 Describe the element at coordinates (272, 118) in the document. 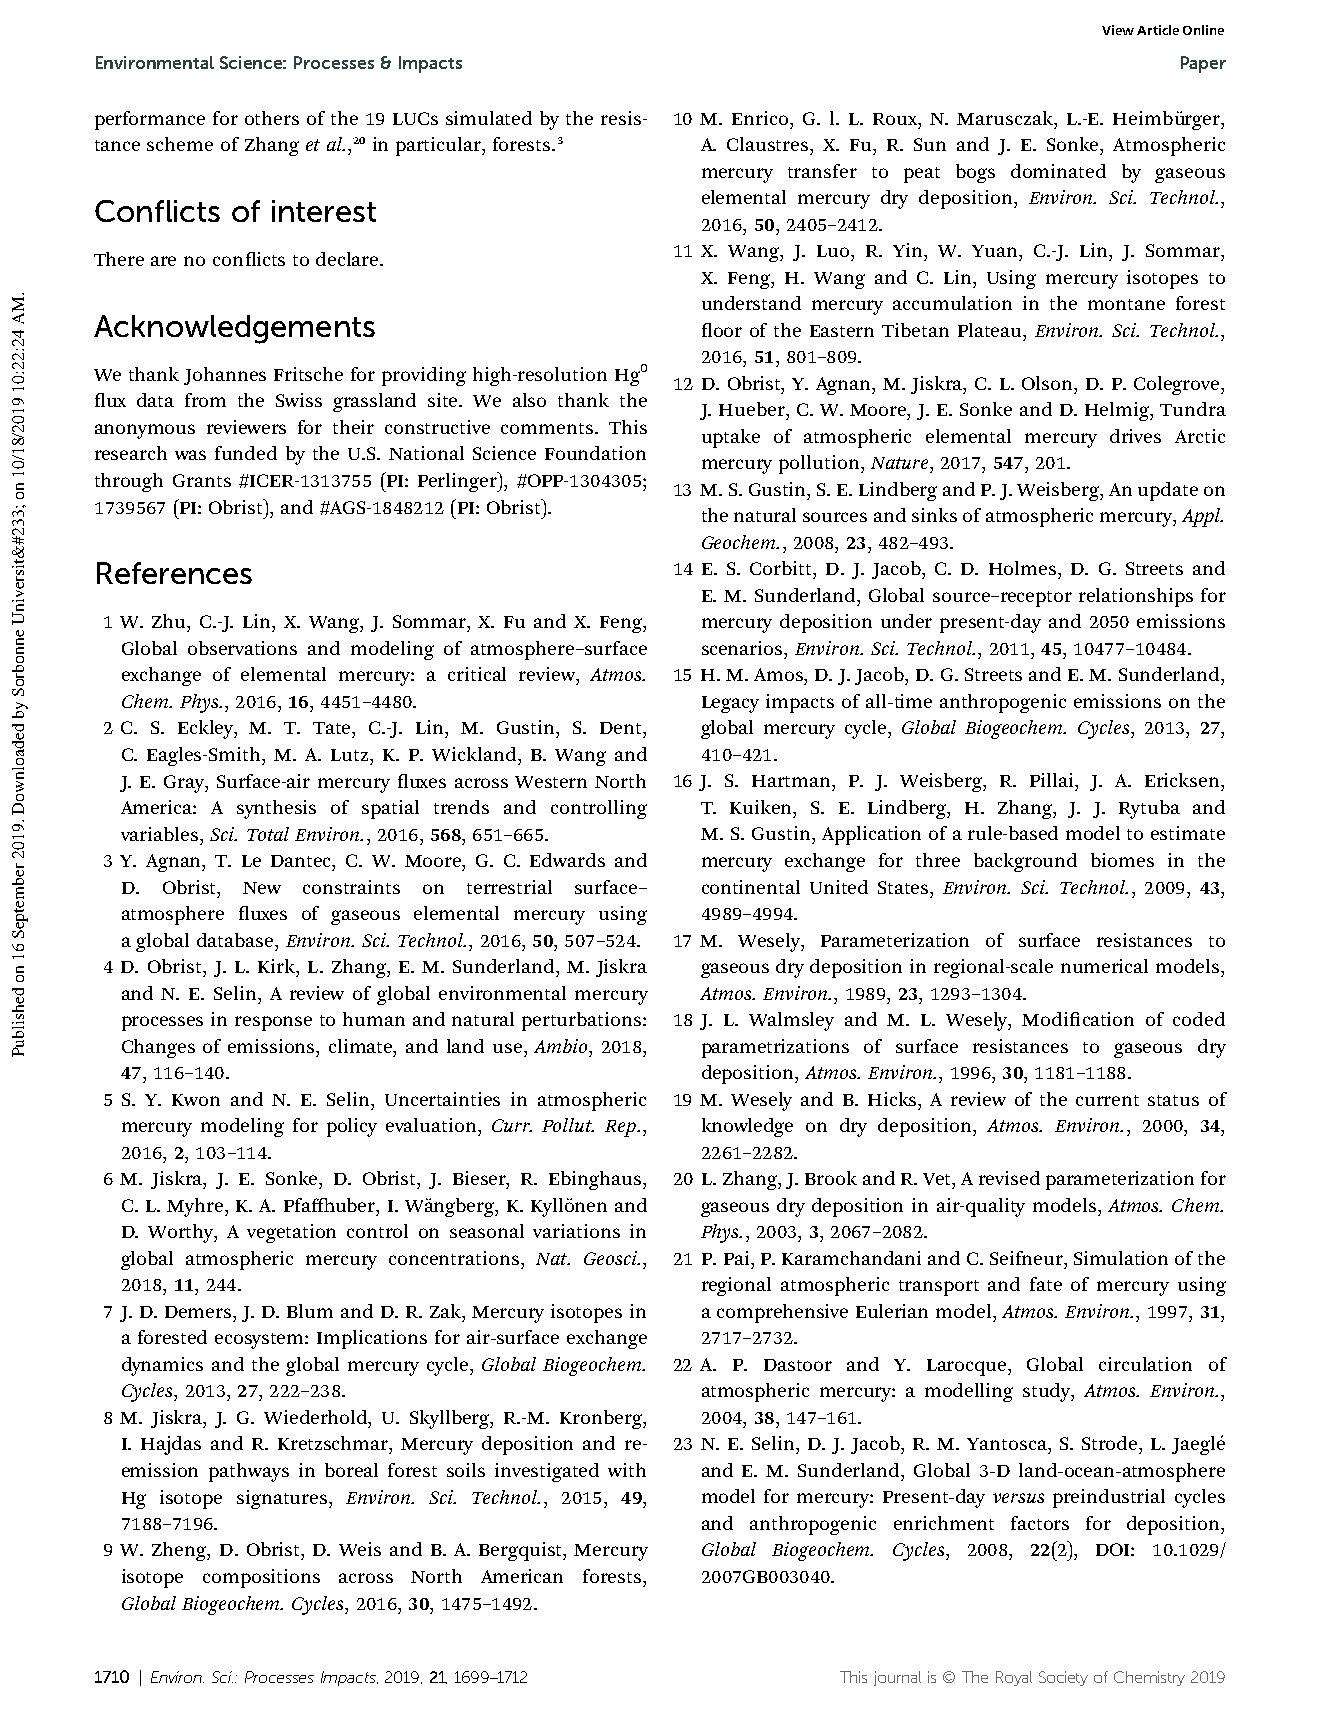

I see `others` at that location.
